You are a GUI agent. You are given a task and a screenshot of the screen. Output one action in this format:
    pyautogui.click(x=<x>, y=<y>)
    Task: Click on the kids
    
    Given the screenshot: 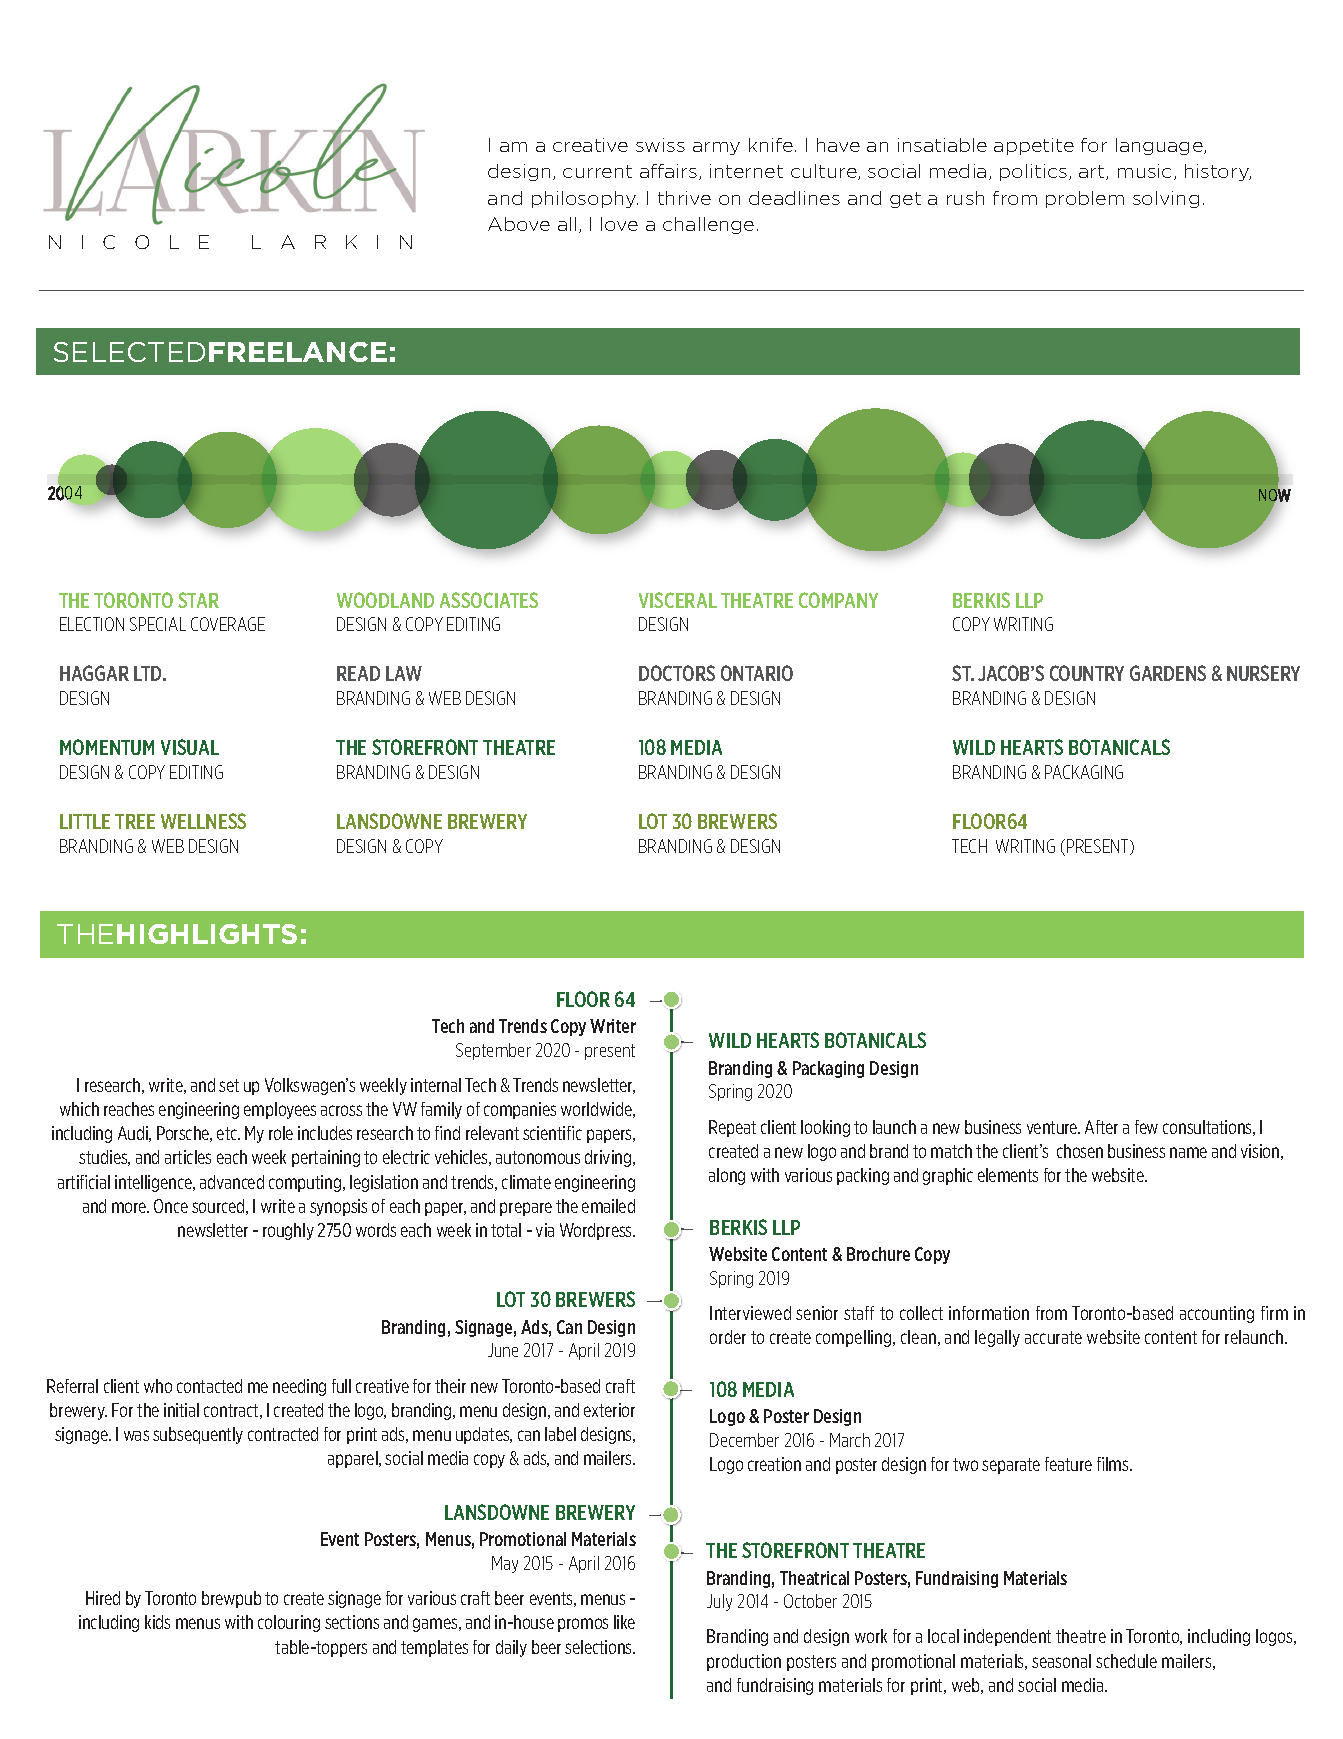 What is the action you would take?
    pyautogui.click(x=157, y=1622)
